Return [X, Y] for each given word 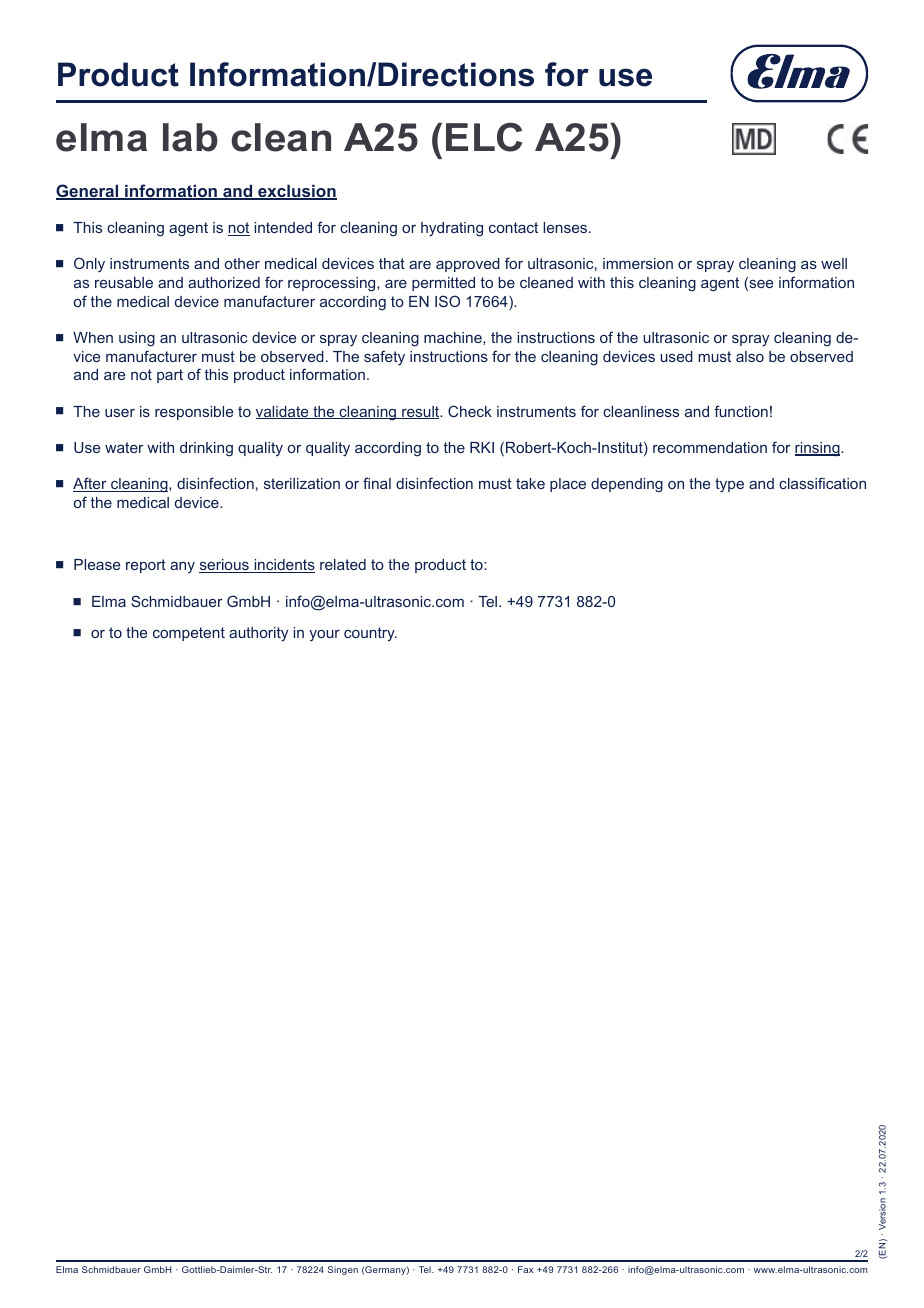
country [370, 634]
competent [189, 634]
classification [822, 483]
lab [190, 137]
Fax [525, 1269]
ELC [484, 137]
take [530, 483]
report [146, 566]
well [834, 263]
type [729, 485]
